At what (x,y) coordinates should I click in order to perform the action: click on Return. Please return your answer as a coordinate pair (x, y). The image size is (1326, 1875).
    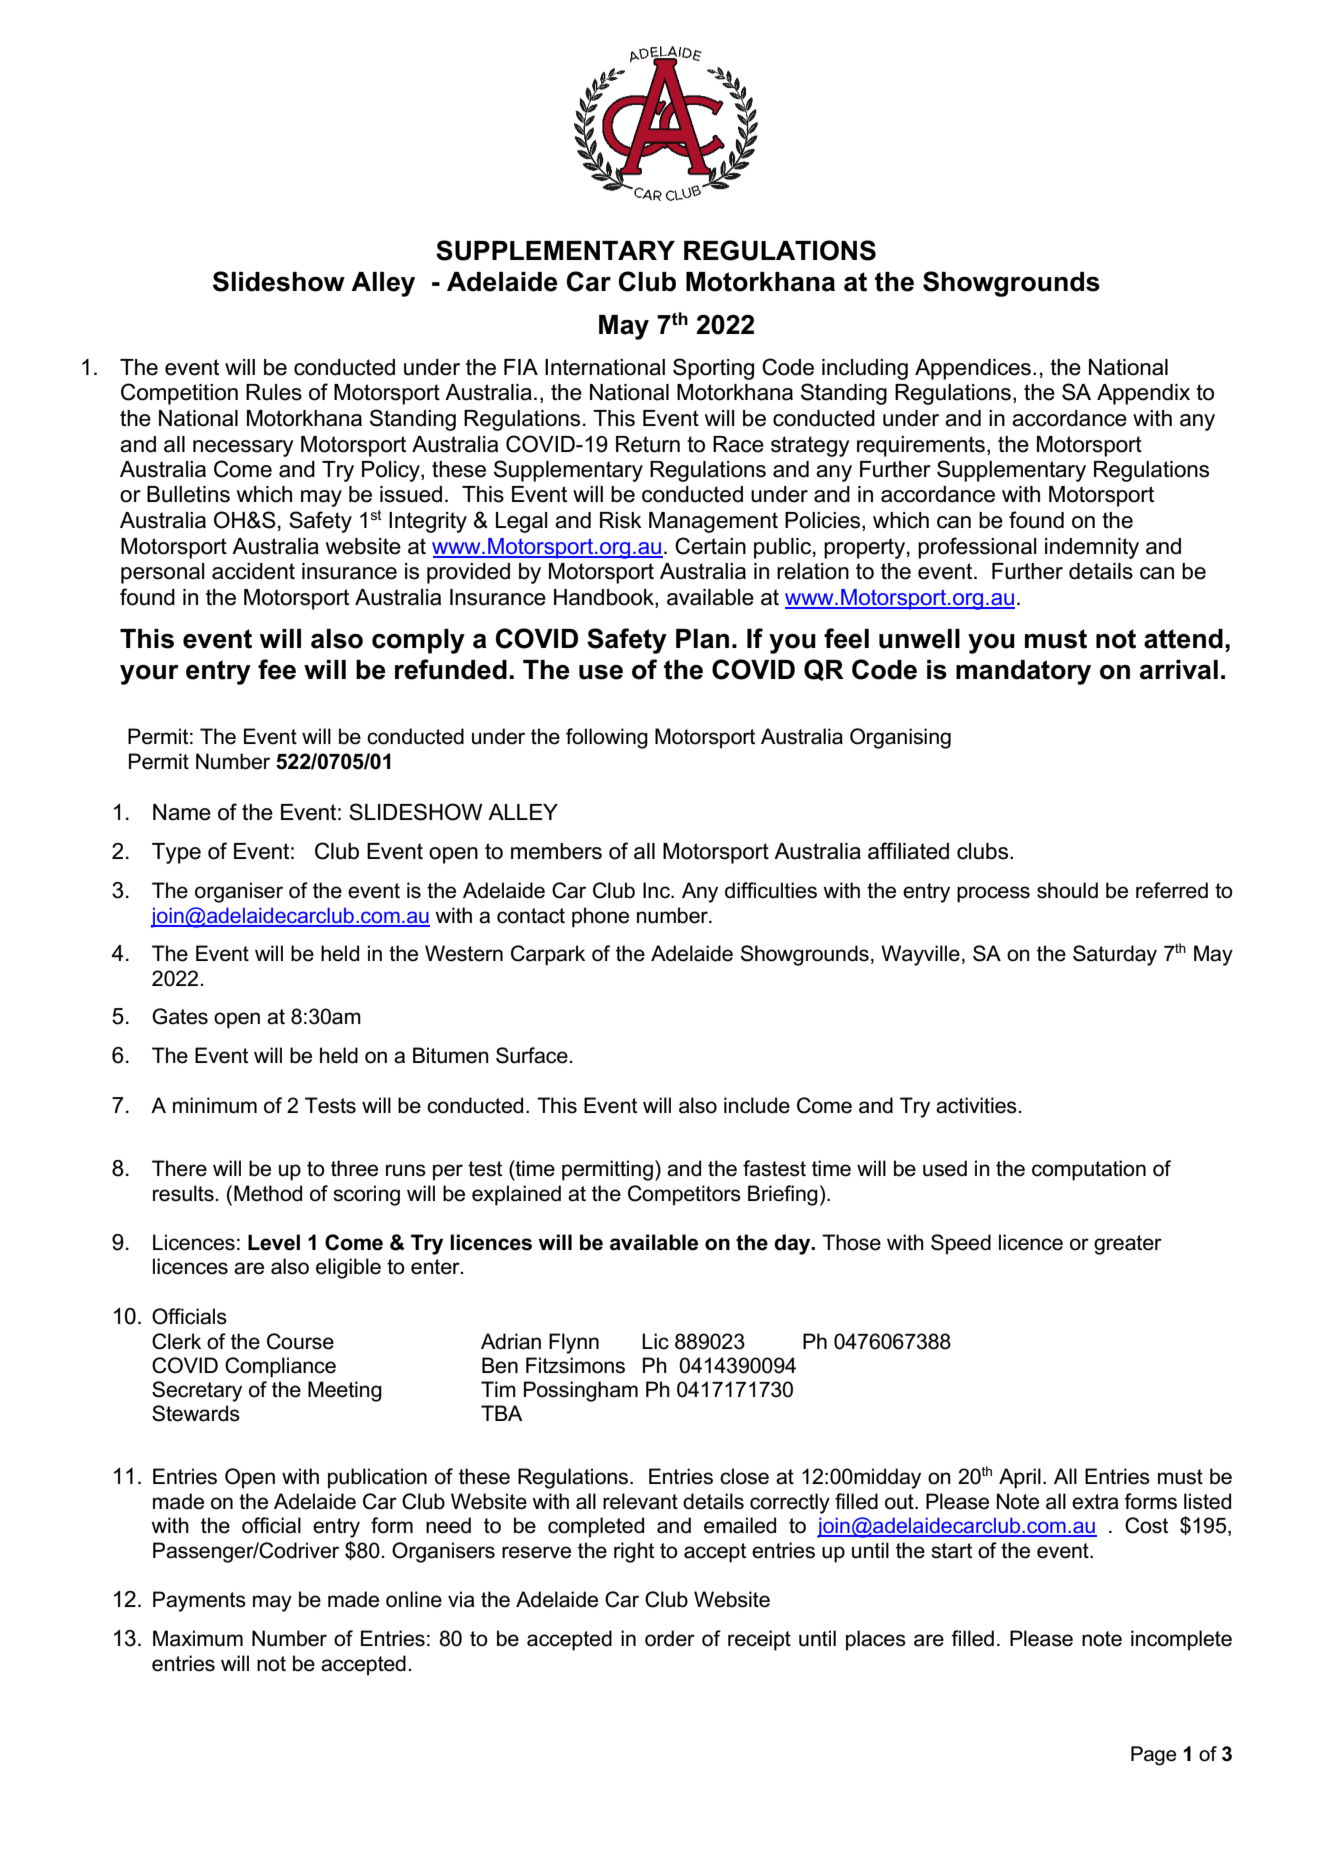
    Looking at the image, I should click on (648, 444).
